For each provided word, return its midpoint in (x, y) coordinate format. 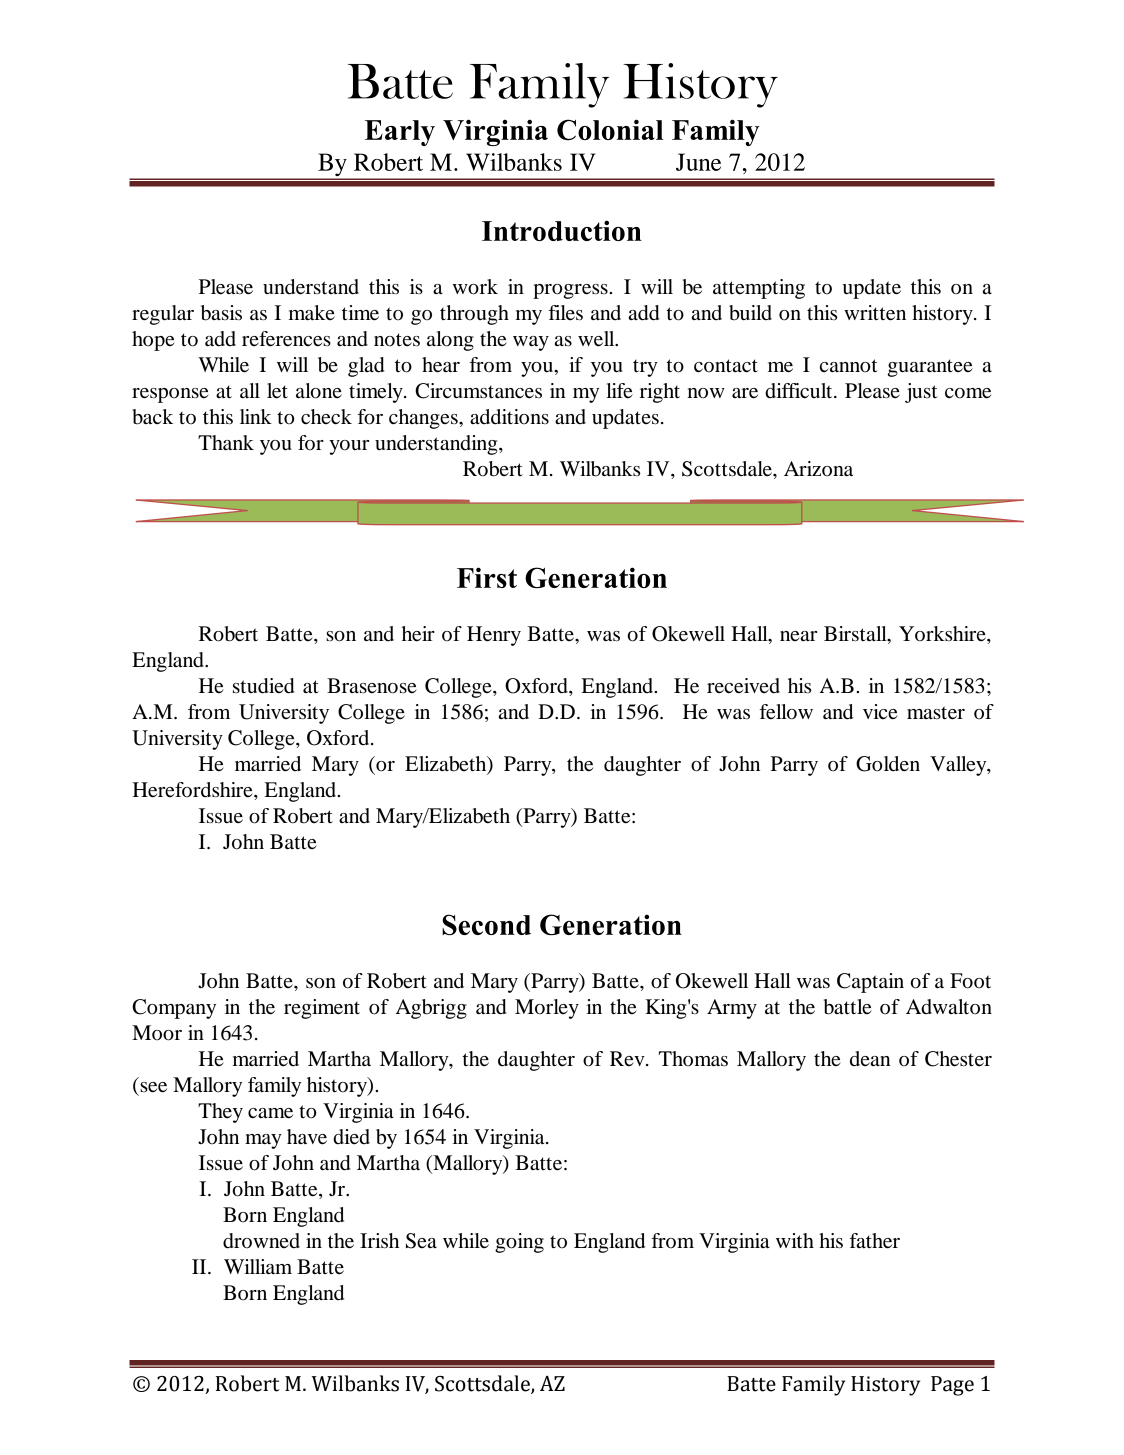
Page (952, 1386)
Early (400, 133)
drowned (261, 1241)
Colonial (610, 130)
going (519, 1243)
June (698, 162)
